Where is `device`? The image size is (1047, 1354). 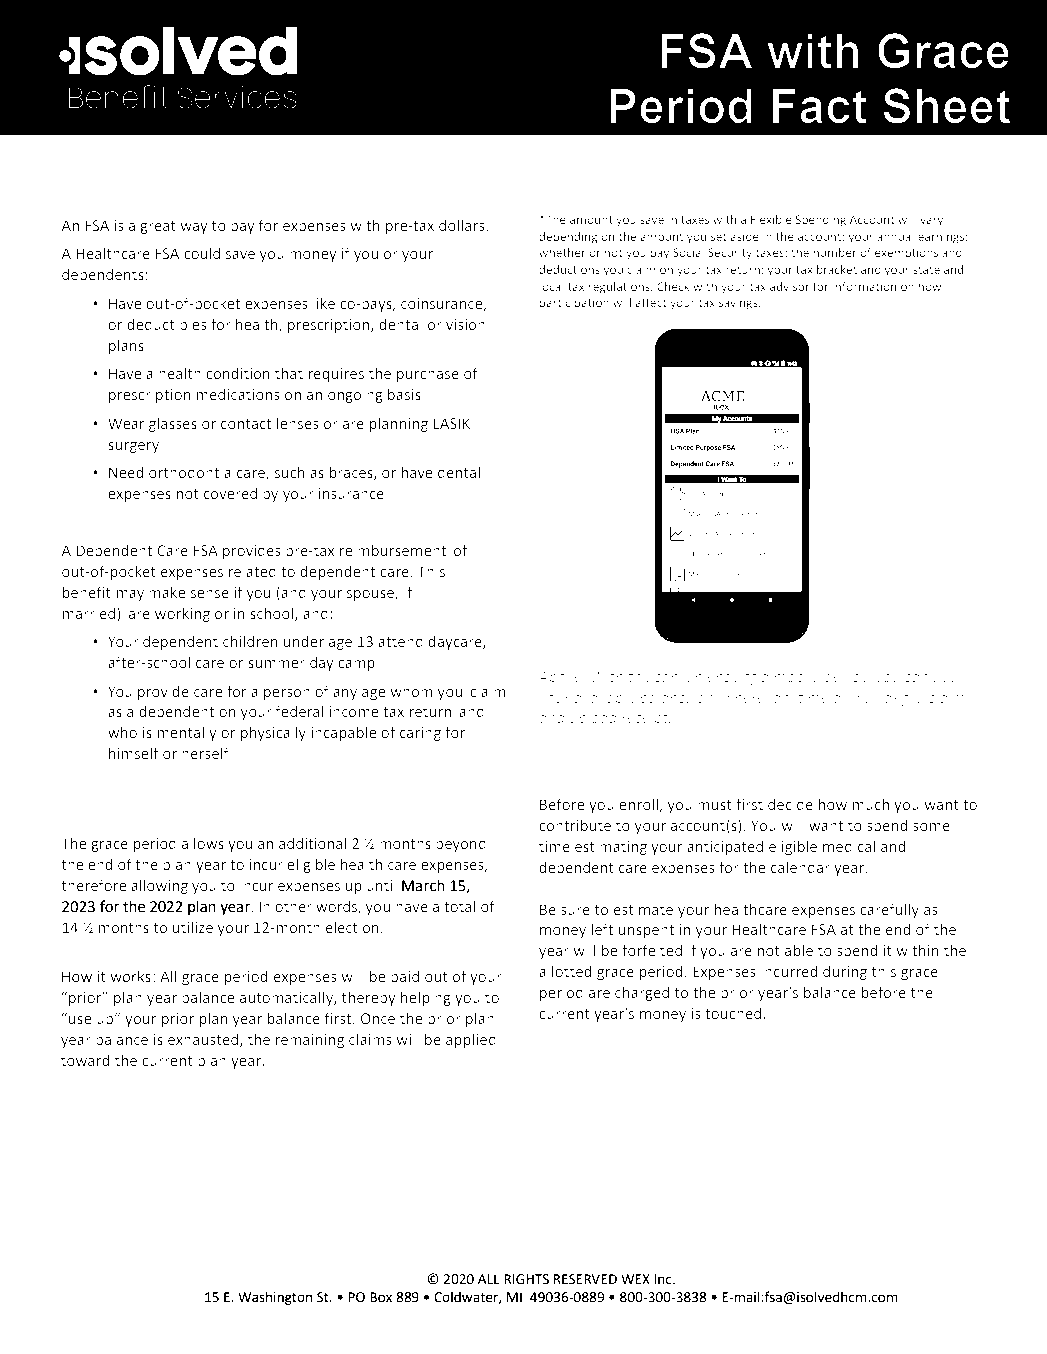 device is located at coordinates (847, 677).
